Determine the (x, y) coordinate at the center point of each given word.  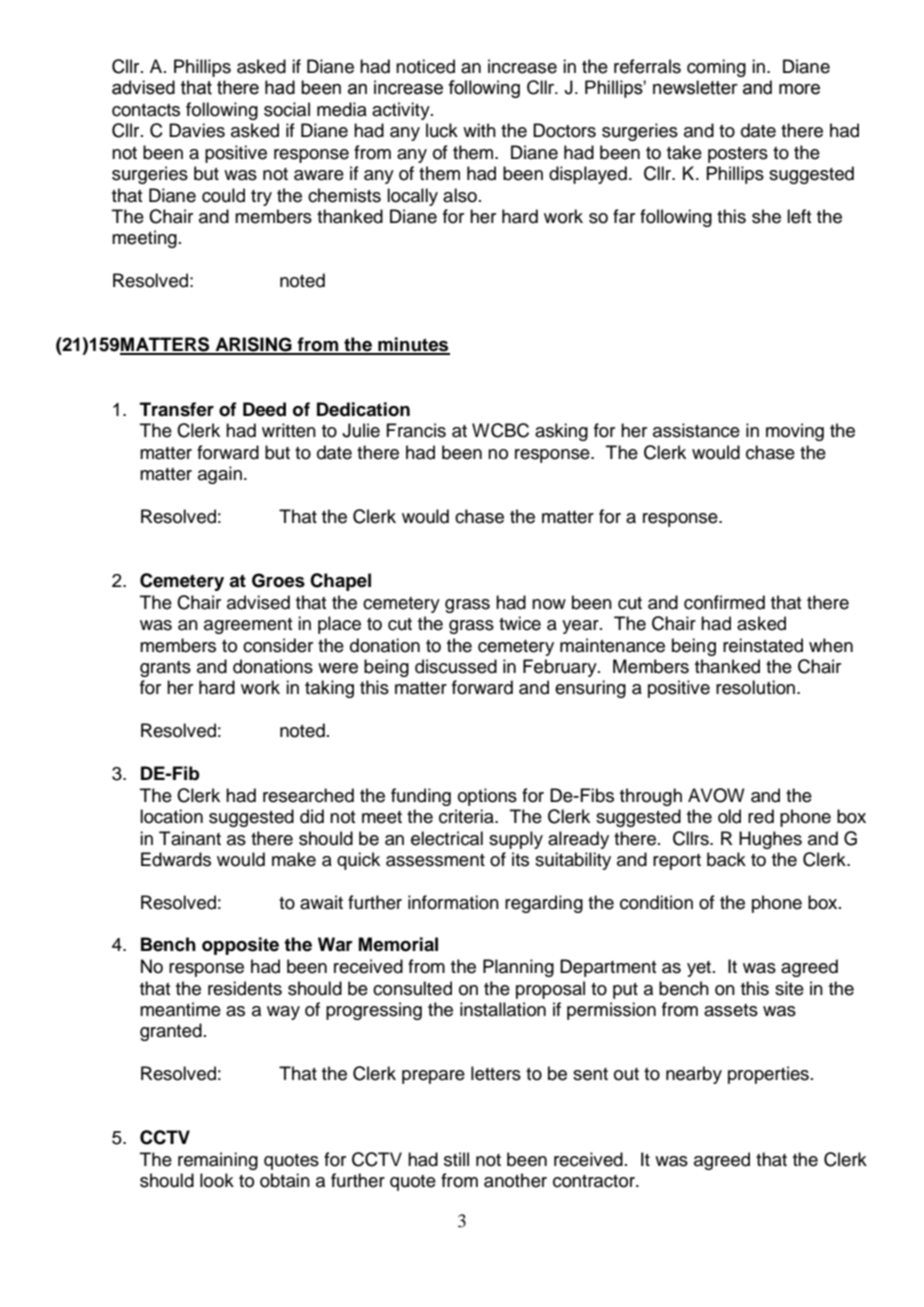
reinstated (763, 645)
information (453, 902)
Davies (197, 130)
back (726, 859)
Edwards (176, 859)
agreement (248, 626)
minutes (413, 345)
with (479, 130)
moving (795, 432)
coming (716, 68)
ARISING (253, 345)
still (456, 1159)
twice (520, 623)
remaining (218, 1161)
